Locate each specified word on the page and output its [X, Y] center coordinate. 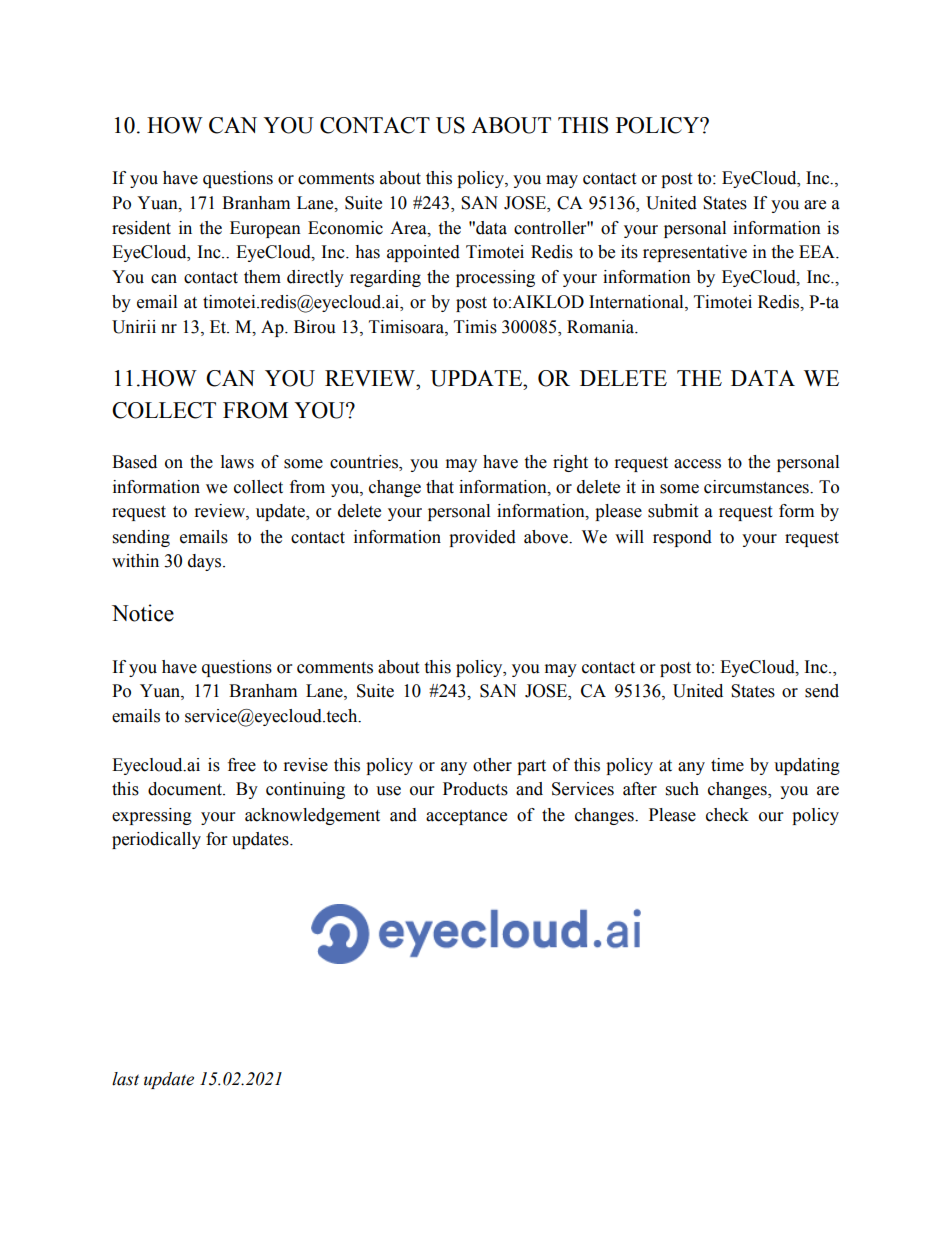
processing [495, 278]
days [206, 562]
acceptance [466, 817]
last [125, 1079]
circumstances [757, 487]
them [262, 277]
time [727, 765]
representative [695, 253]
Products [475, 789]
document [186, 789]
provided [482, 538]
